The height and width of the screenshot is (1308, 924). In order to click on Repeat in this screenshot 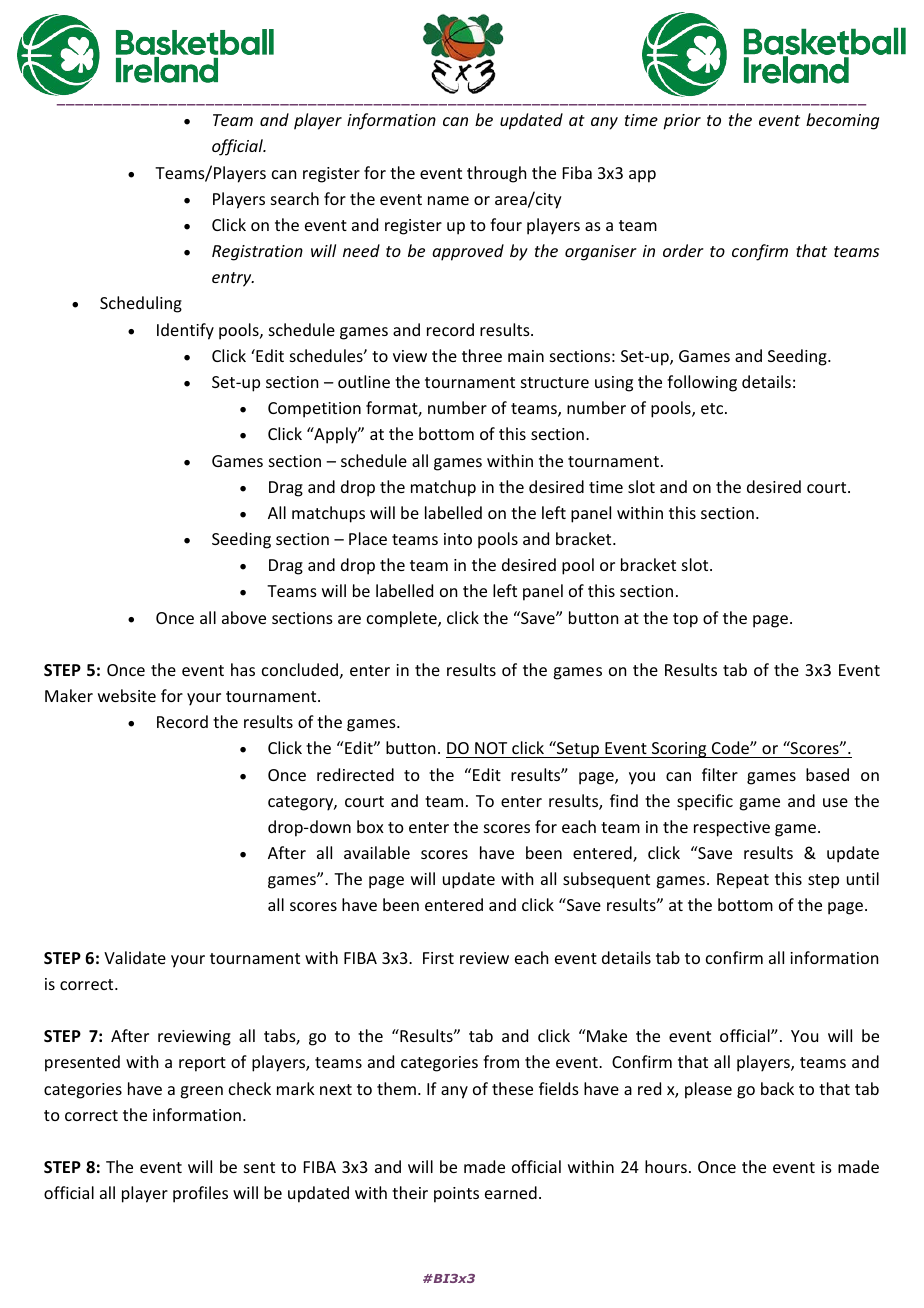, I will do `click(743, 881)`.
